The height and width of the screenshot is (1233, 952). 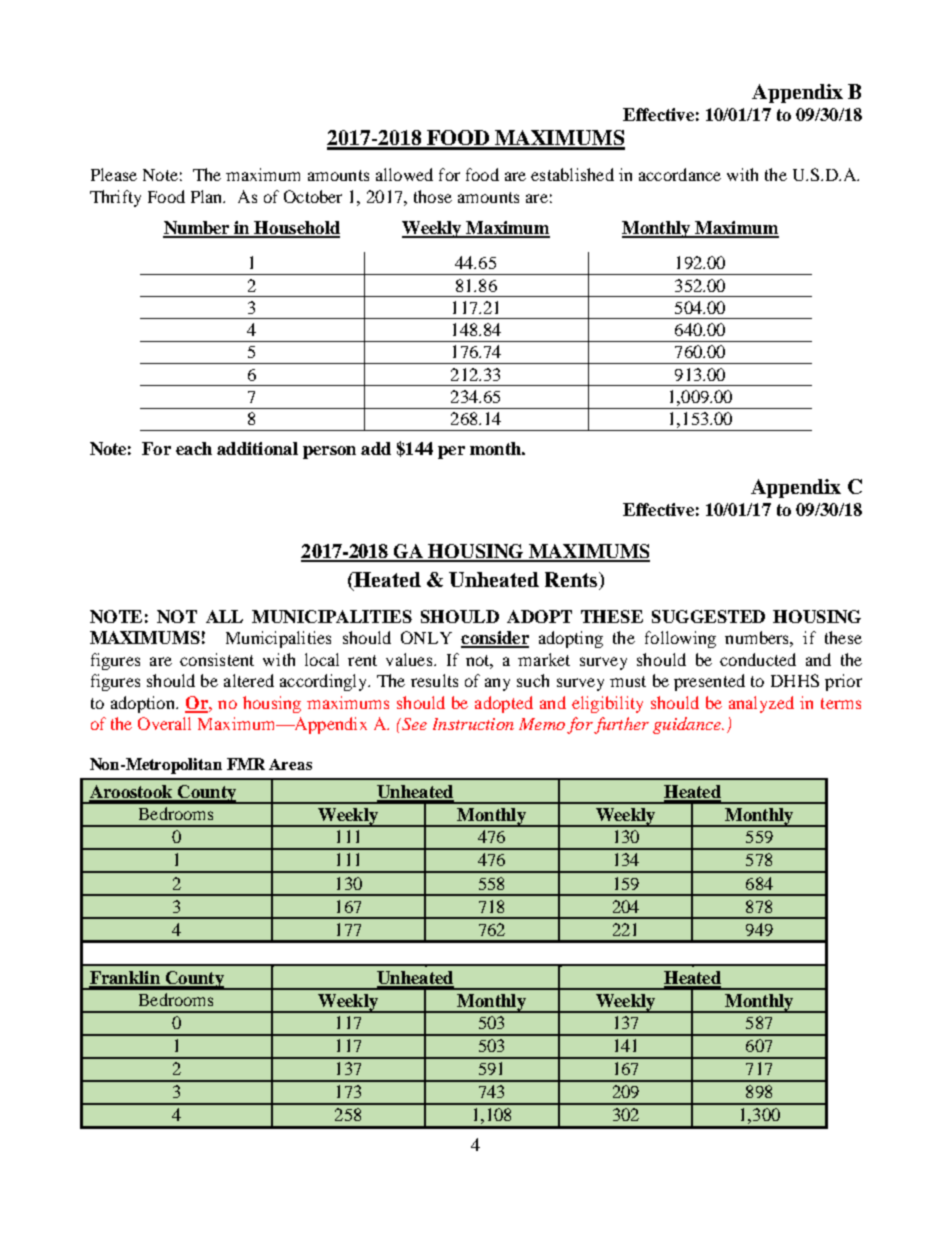 What do you see at coordinates (495, 639) in the screenshot?
I see `consider` at bounding box center [495, 639].
